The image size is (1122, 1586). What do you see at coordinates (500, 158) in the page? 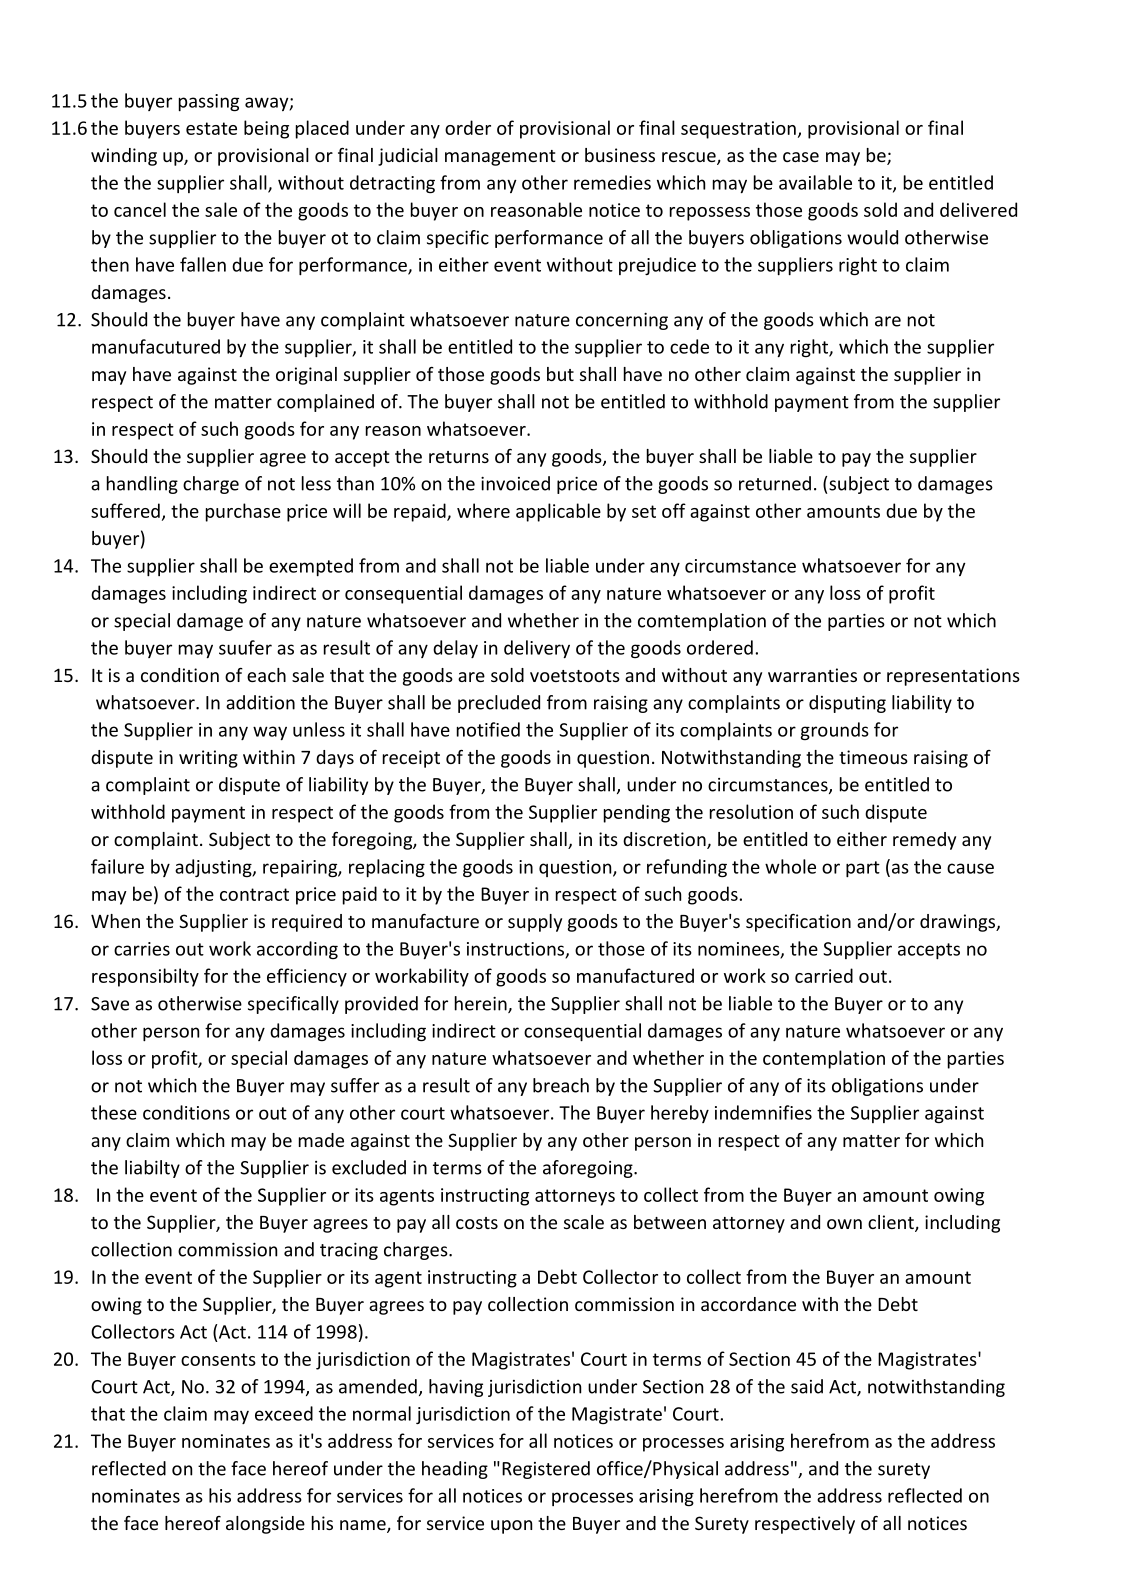
I see `management` at bounding box center [500, 158].
